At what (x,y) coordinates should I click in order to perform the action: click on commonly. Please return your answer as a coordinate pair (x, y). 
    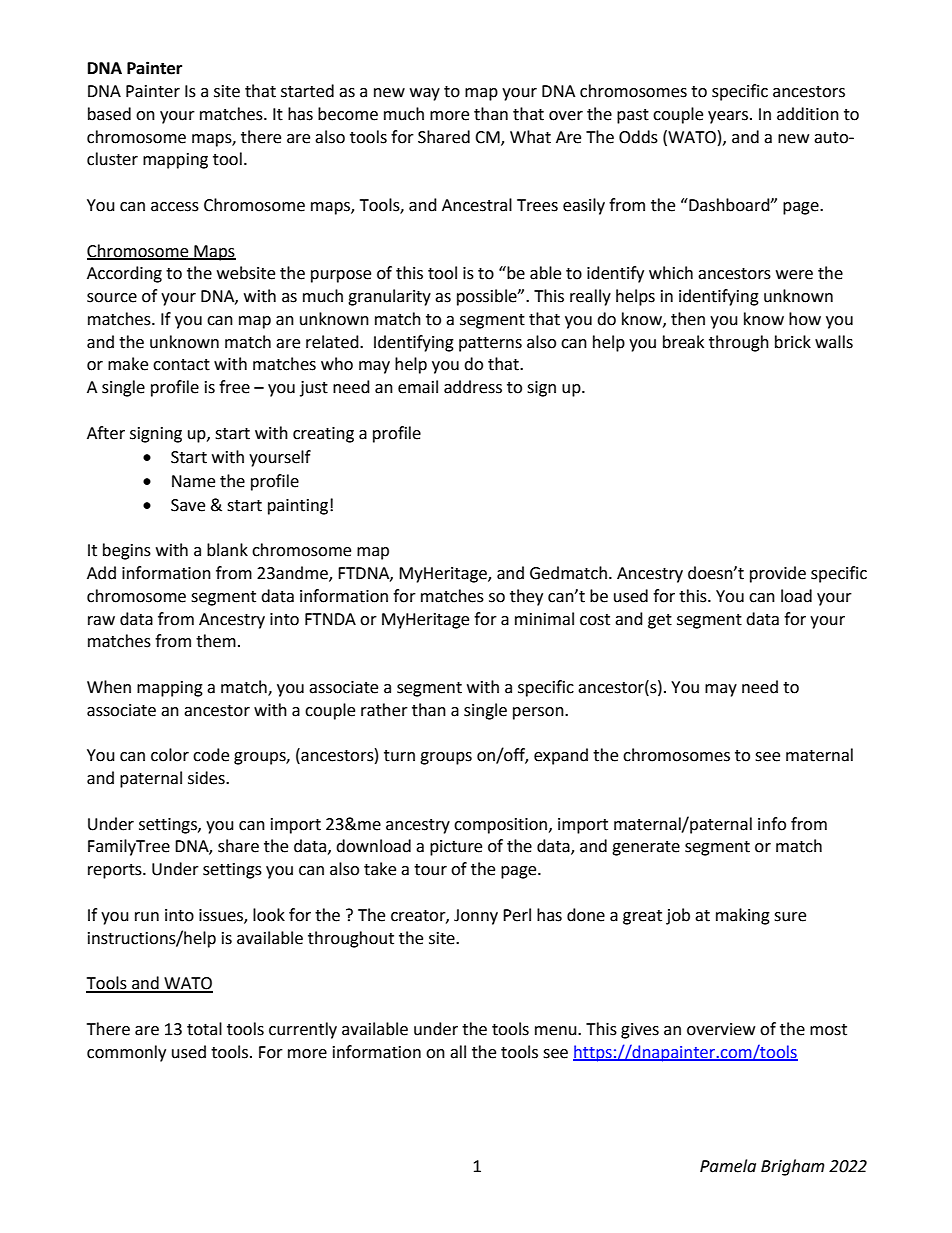
    Looking at the image, I should click on (126, 1053).
